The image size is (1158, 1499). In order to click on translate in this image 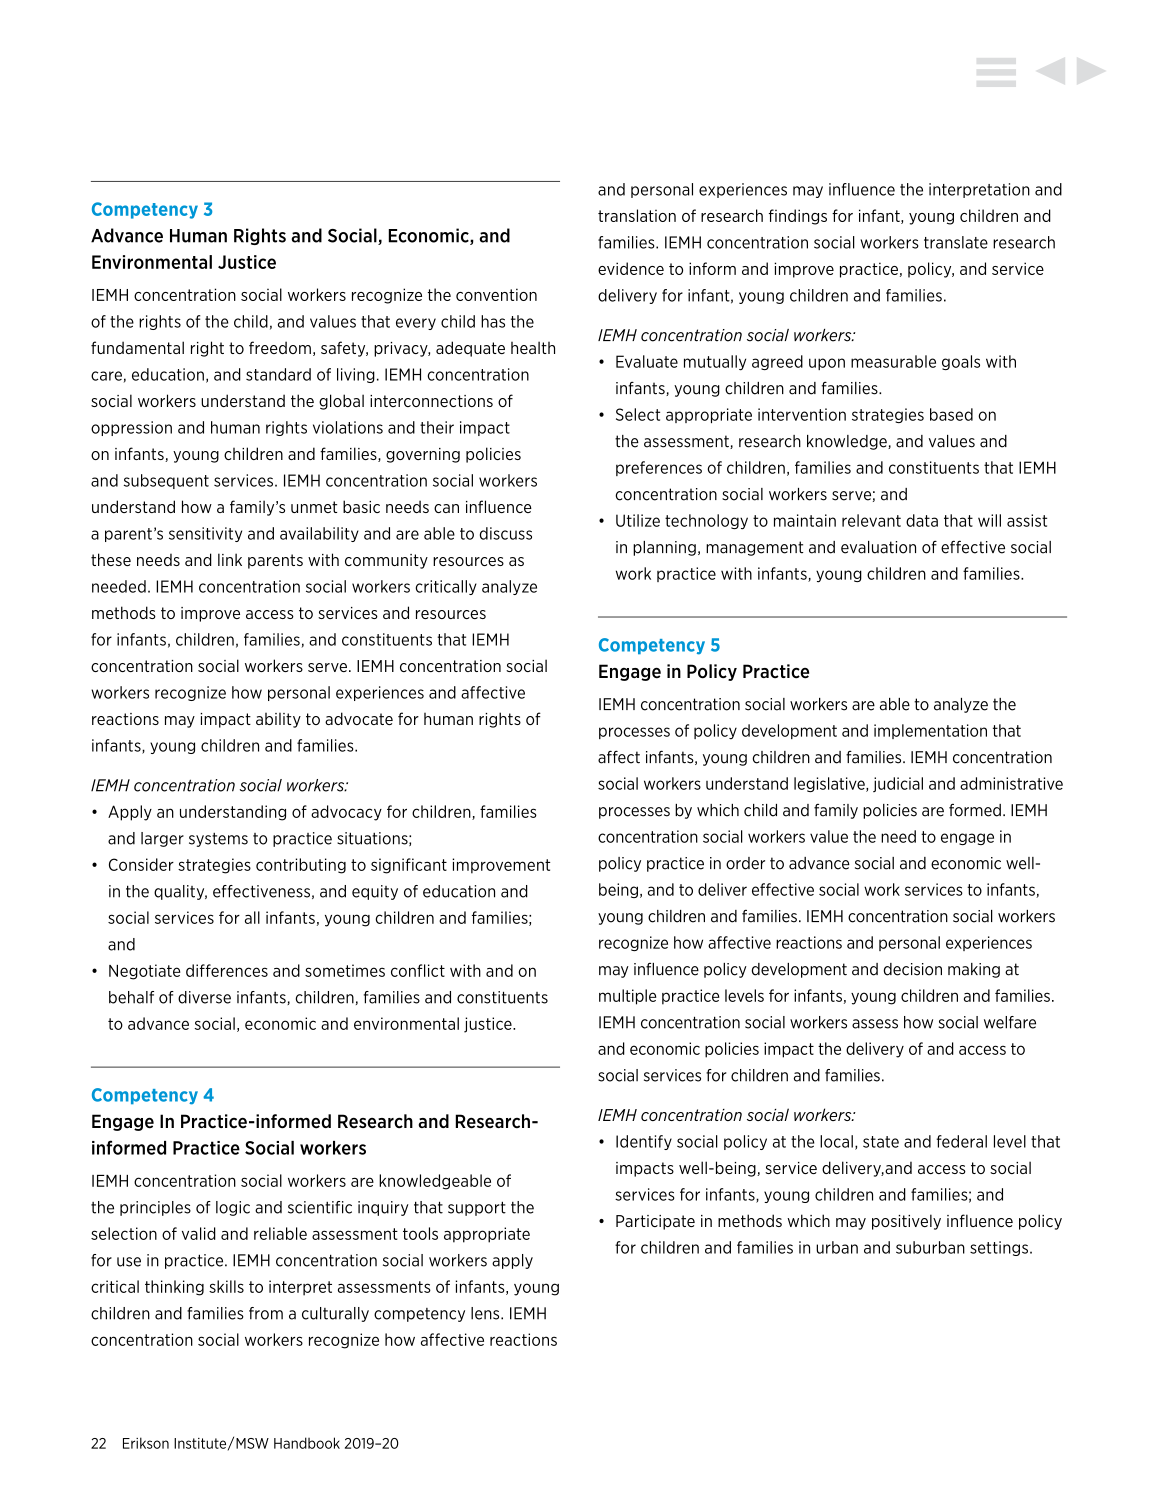, I will do `click(956, 242)`.
